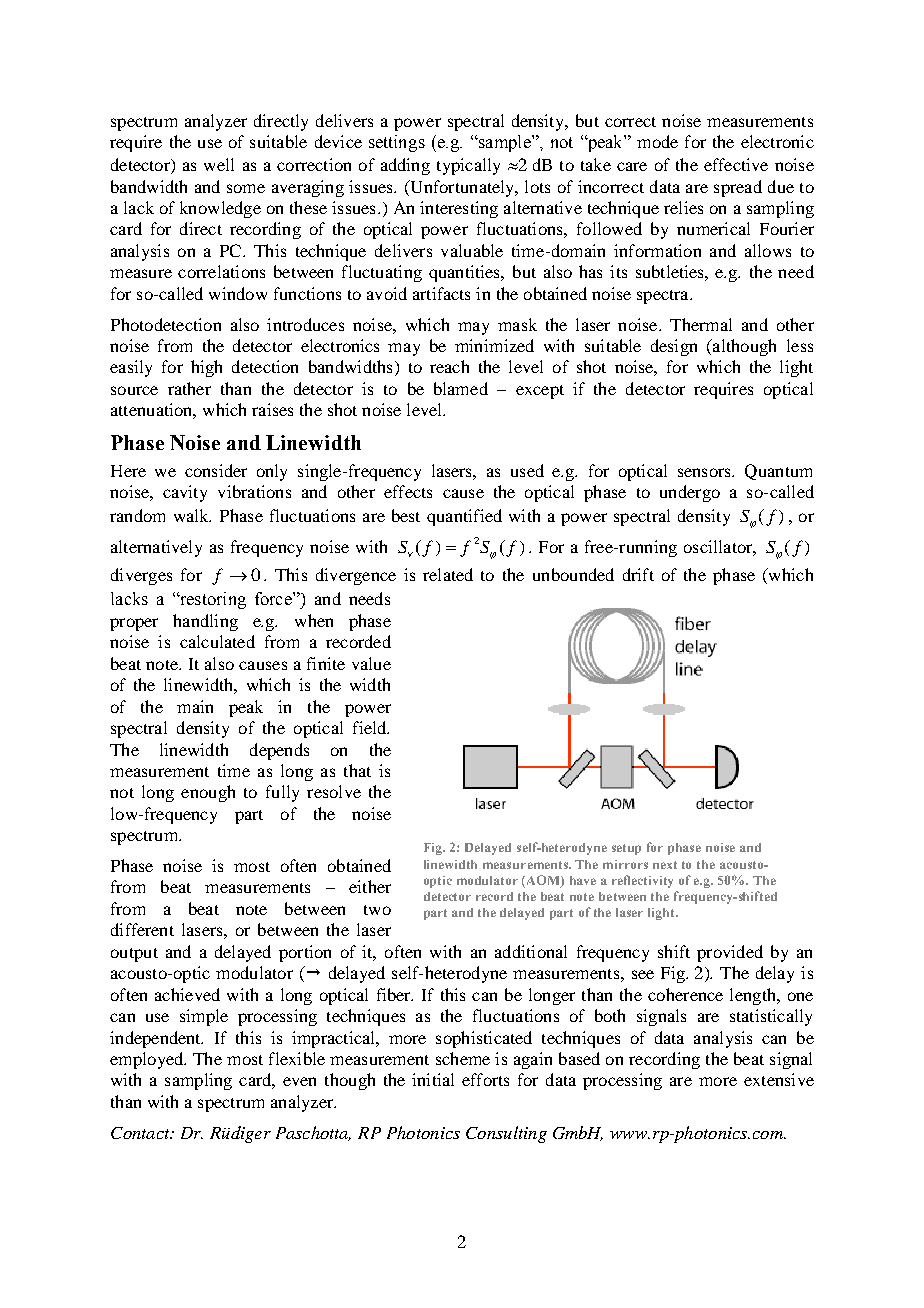 The image size is (924, 1308). Describe the element at coordinates (665, 865) in the screenshot. I see `next` at that location.
